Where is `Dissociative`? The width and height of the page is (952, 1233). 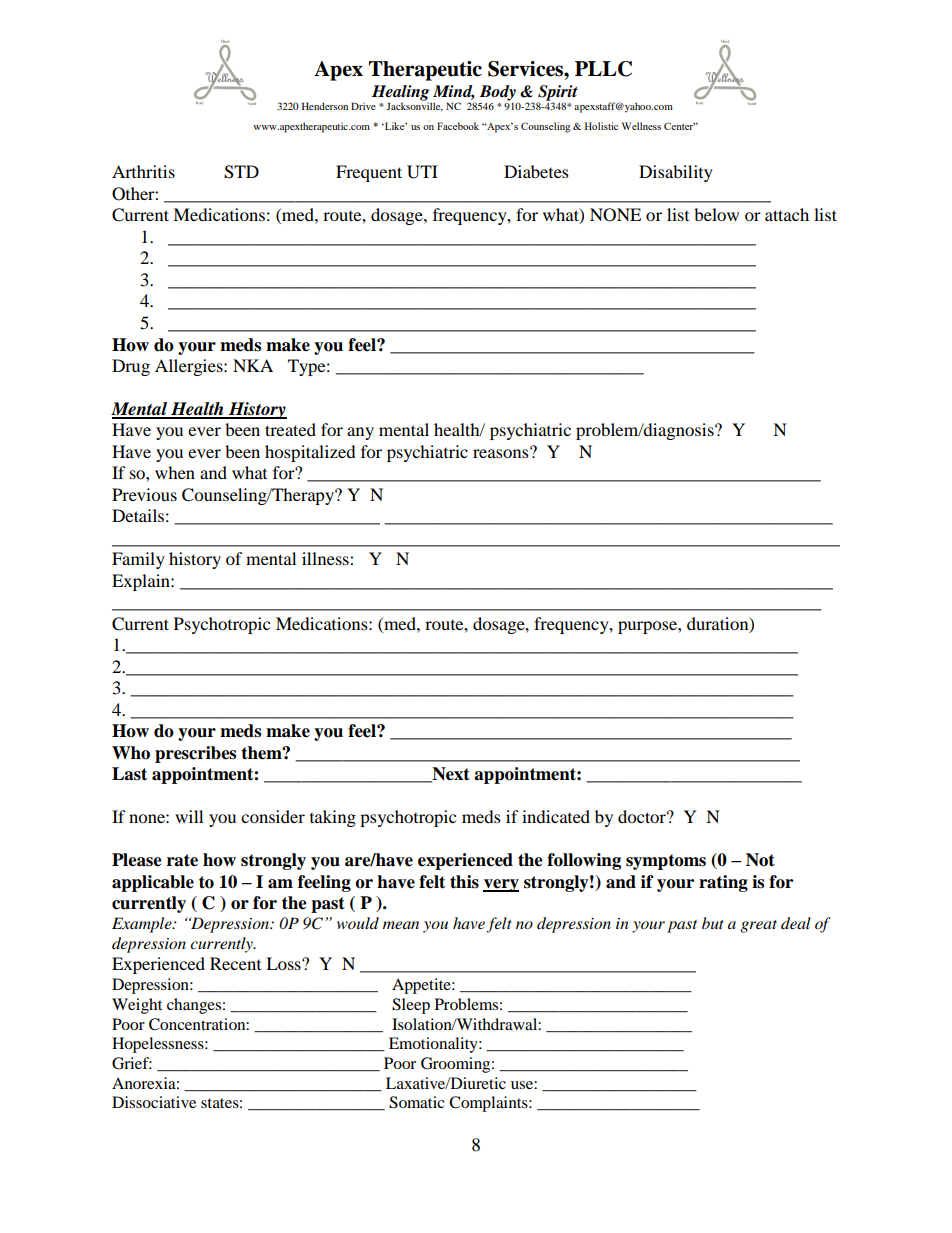
Dissociative is located at coordinates (154, 1102).
